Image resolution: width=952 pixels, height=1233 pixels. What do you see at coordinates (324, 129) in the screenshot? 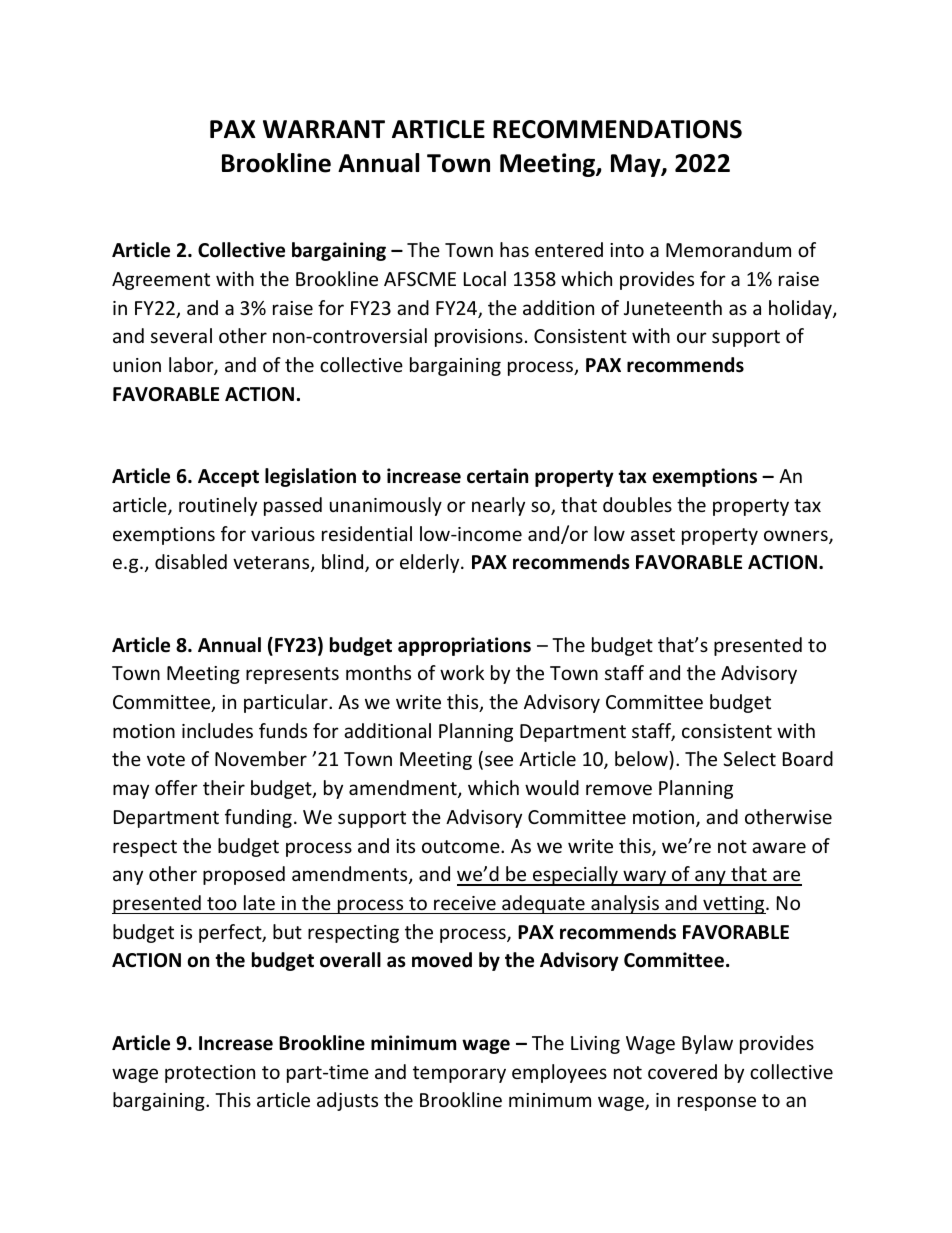
I see `WARRANT` at bounding box center [324, 129].
